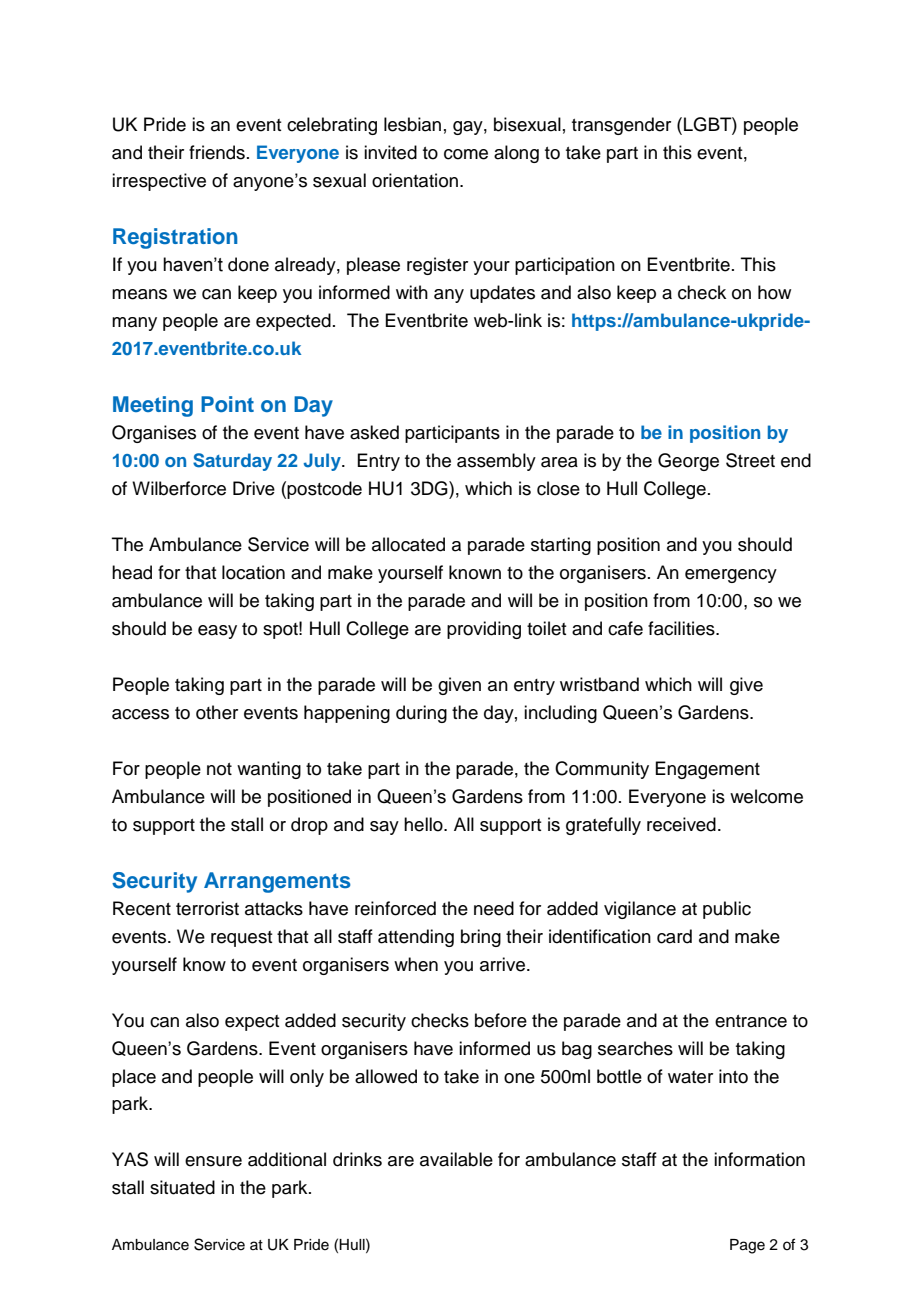 The height and width of the screenshot is (1309, 924). What do you see at coordinates (747, 1246) in the screenshot?
I see `Page` at bounding box center [747, 1246].
